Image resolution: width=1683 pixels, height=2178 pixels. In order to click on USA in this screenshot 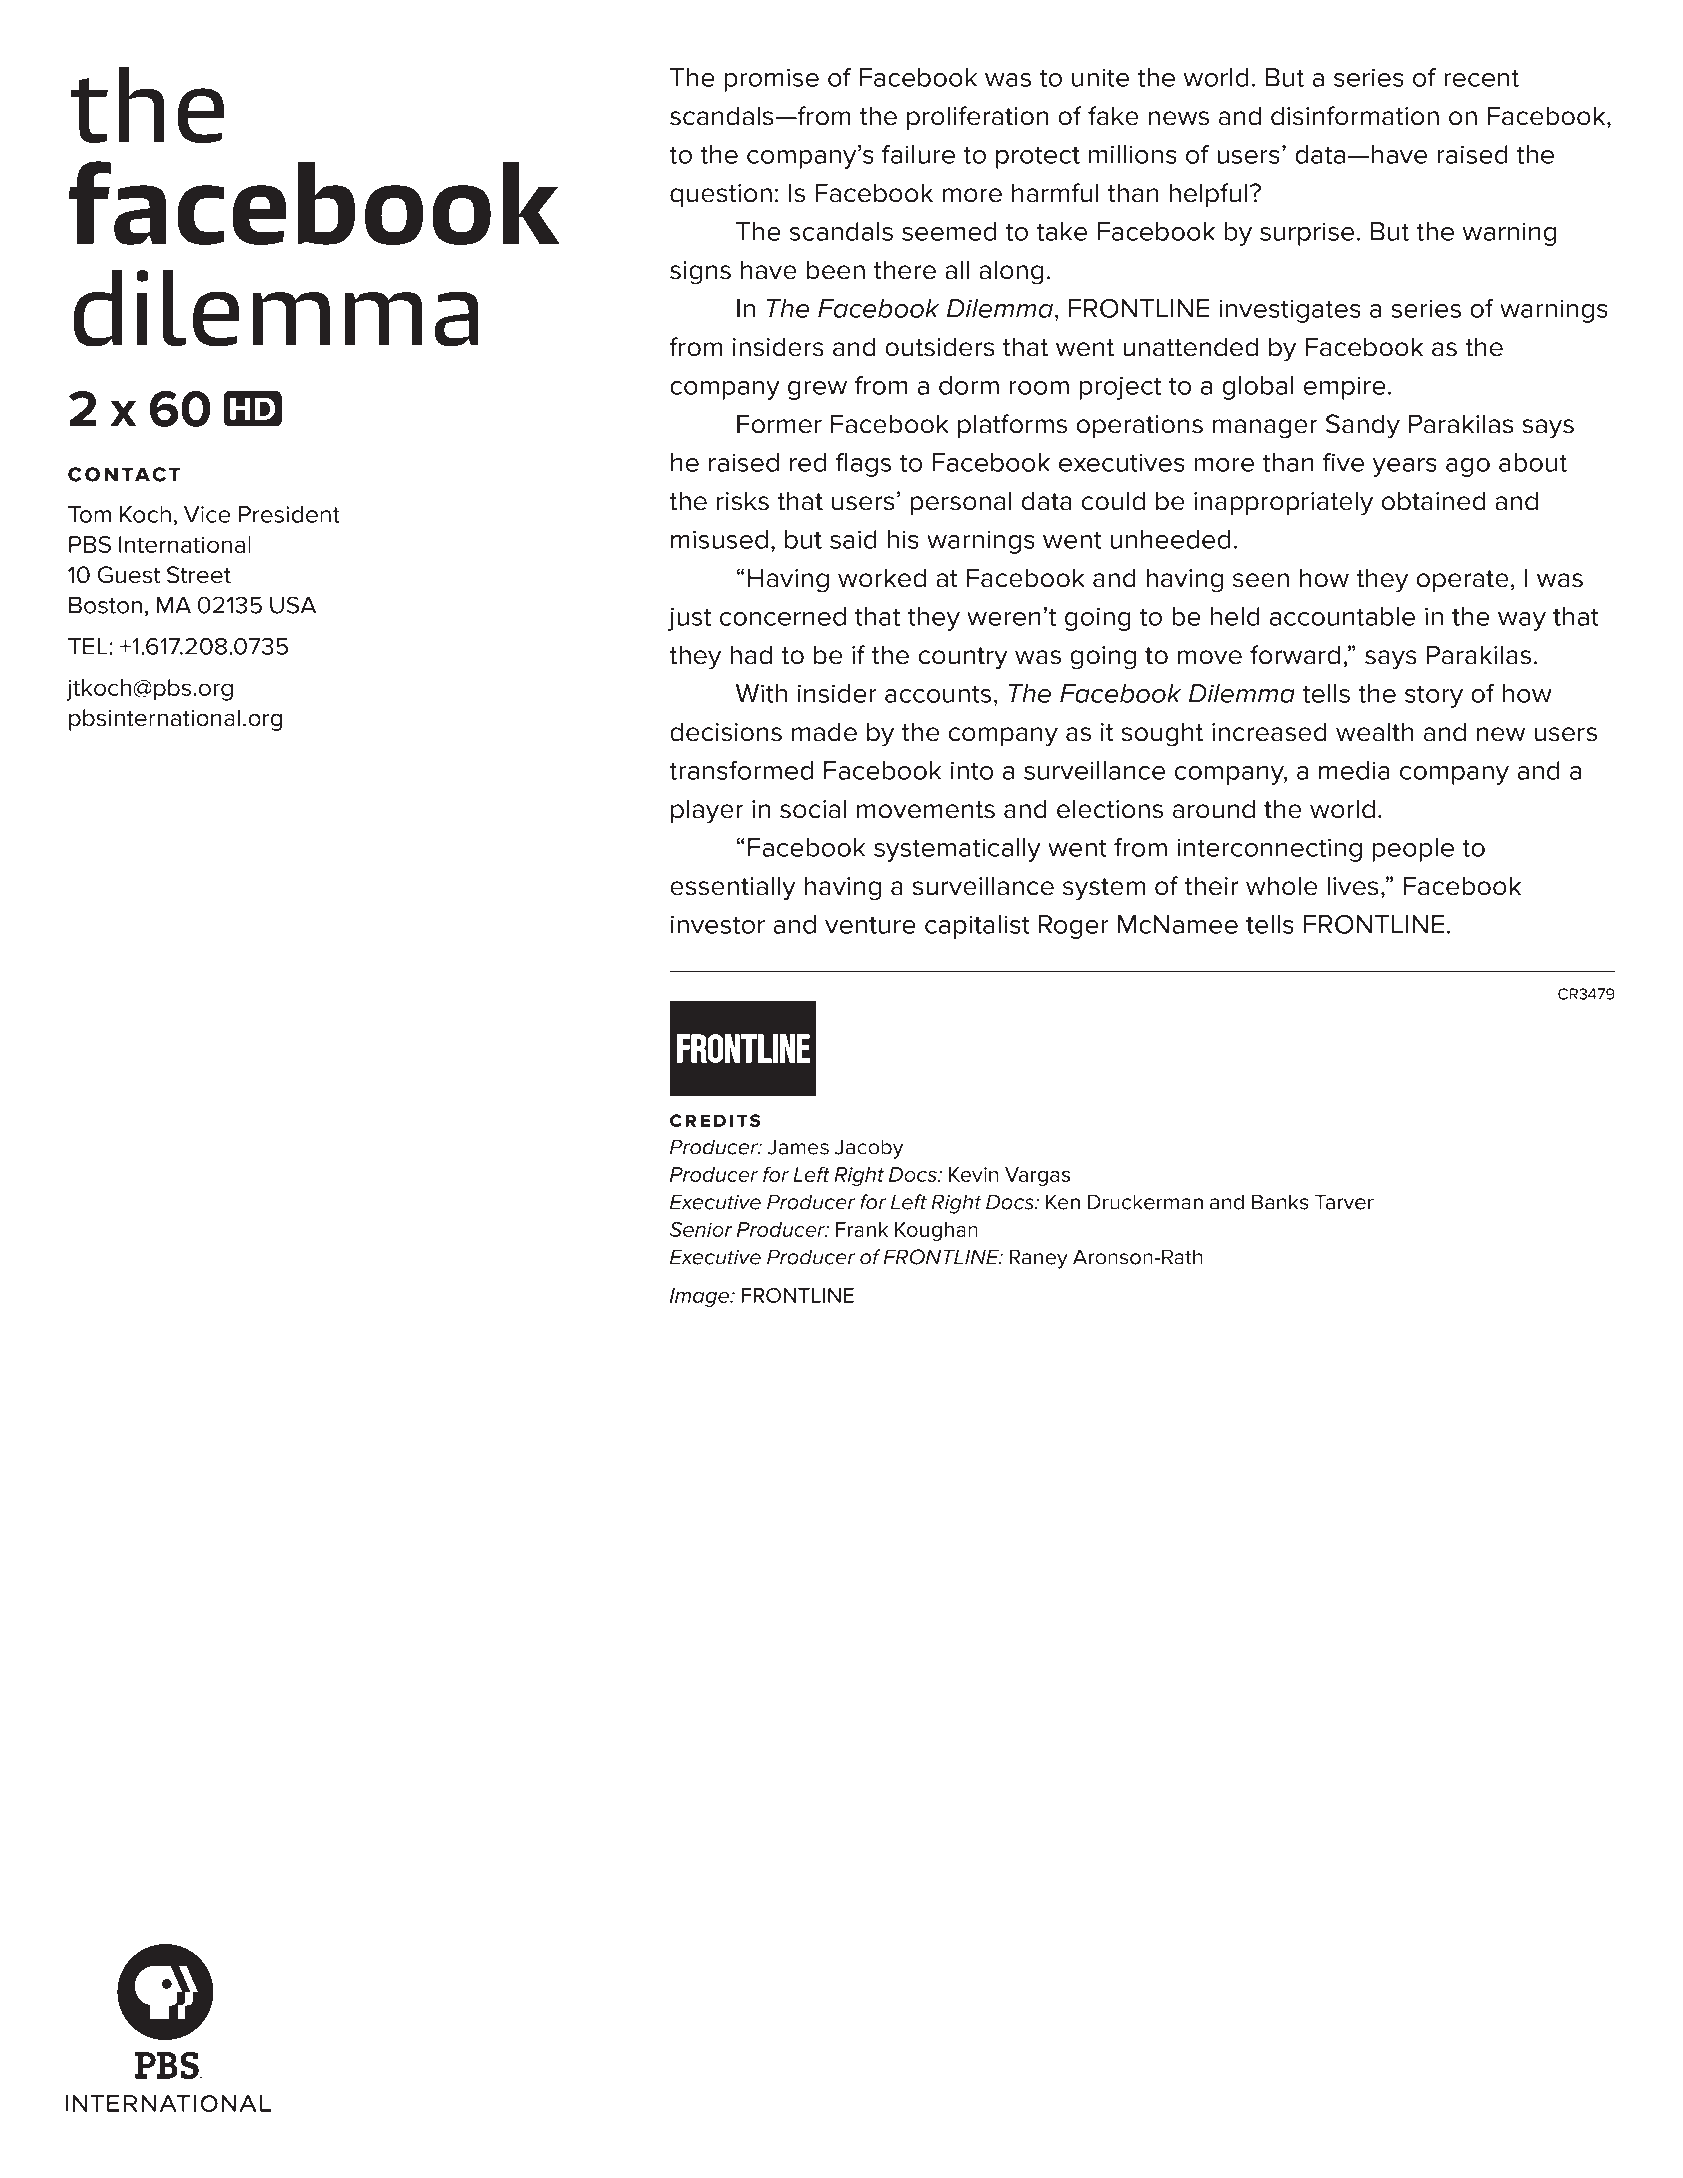, I will do `click(293, 605)`.
